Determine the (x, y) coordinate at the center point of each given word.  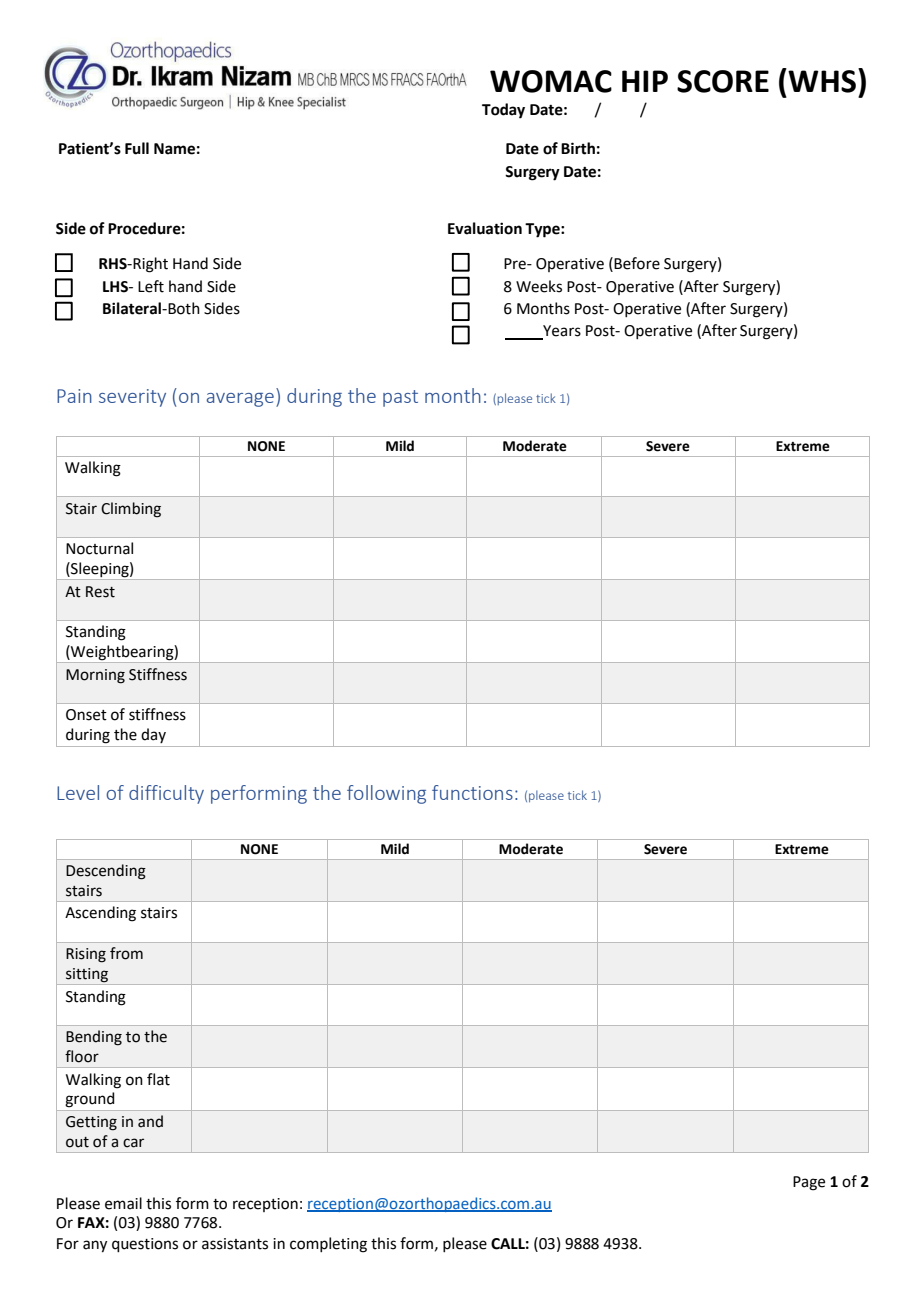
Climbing (131, 510)
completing (328, 1245)
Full (137, 148)
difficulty (166, 794)
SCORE (723, 81)
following (386, 794)
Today (503, 111)
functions (472, 792)
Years (561, 332)
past (400, 398)
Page (809, 1183)
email (123, 1203)
